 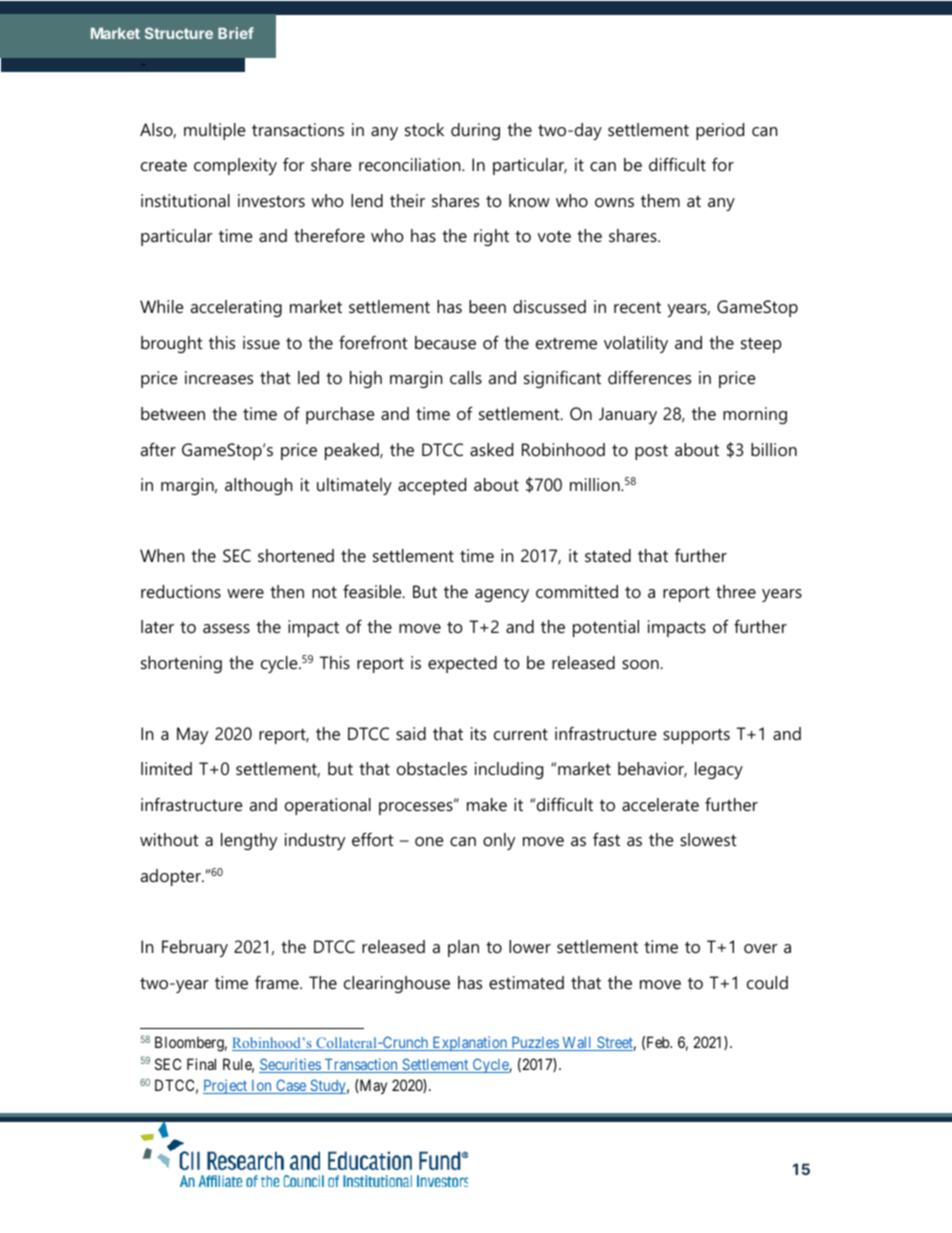 What do you see at coordinates (736, 591) in the screenshot?
I see `three` at bounding box center [736, 591].
